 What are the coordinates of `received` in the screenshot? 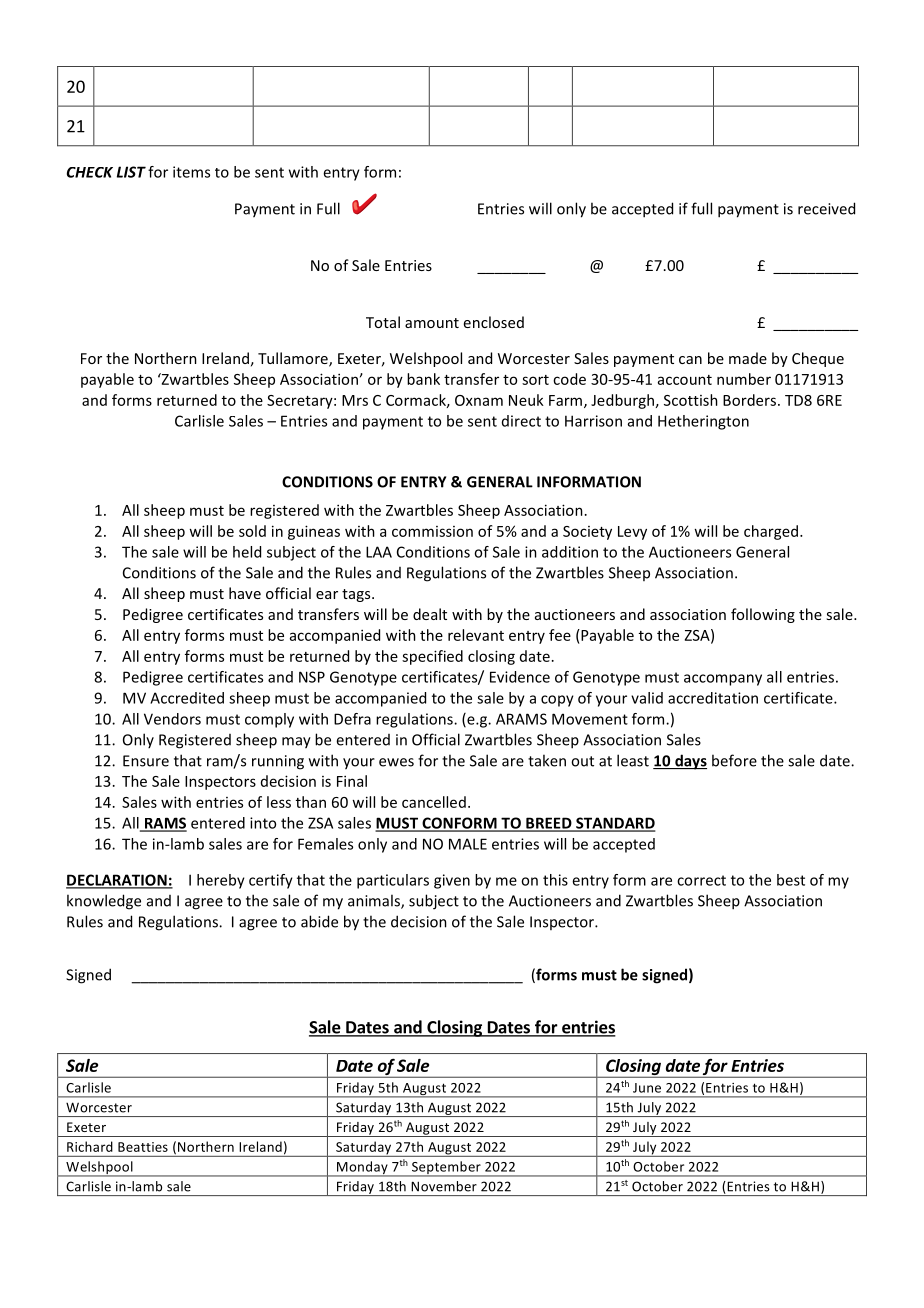 It's located at (826, 208).
